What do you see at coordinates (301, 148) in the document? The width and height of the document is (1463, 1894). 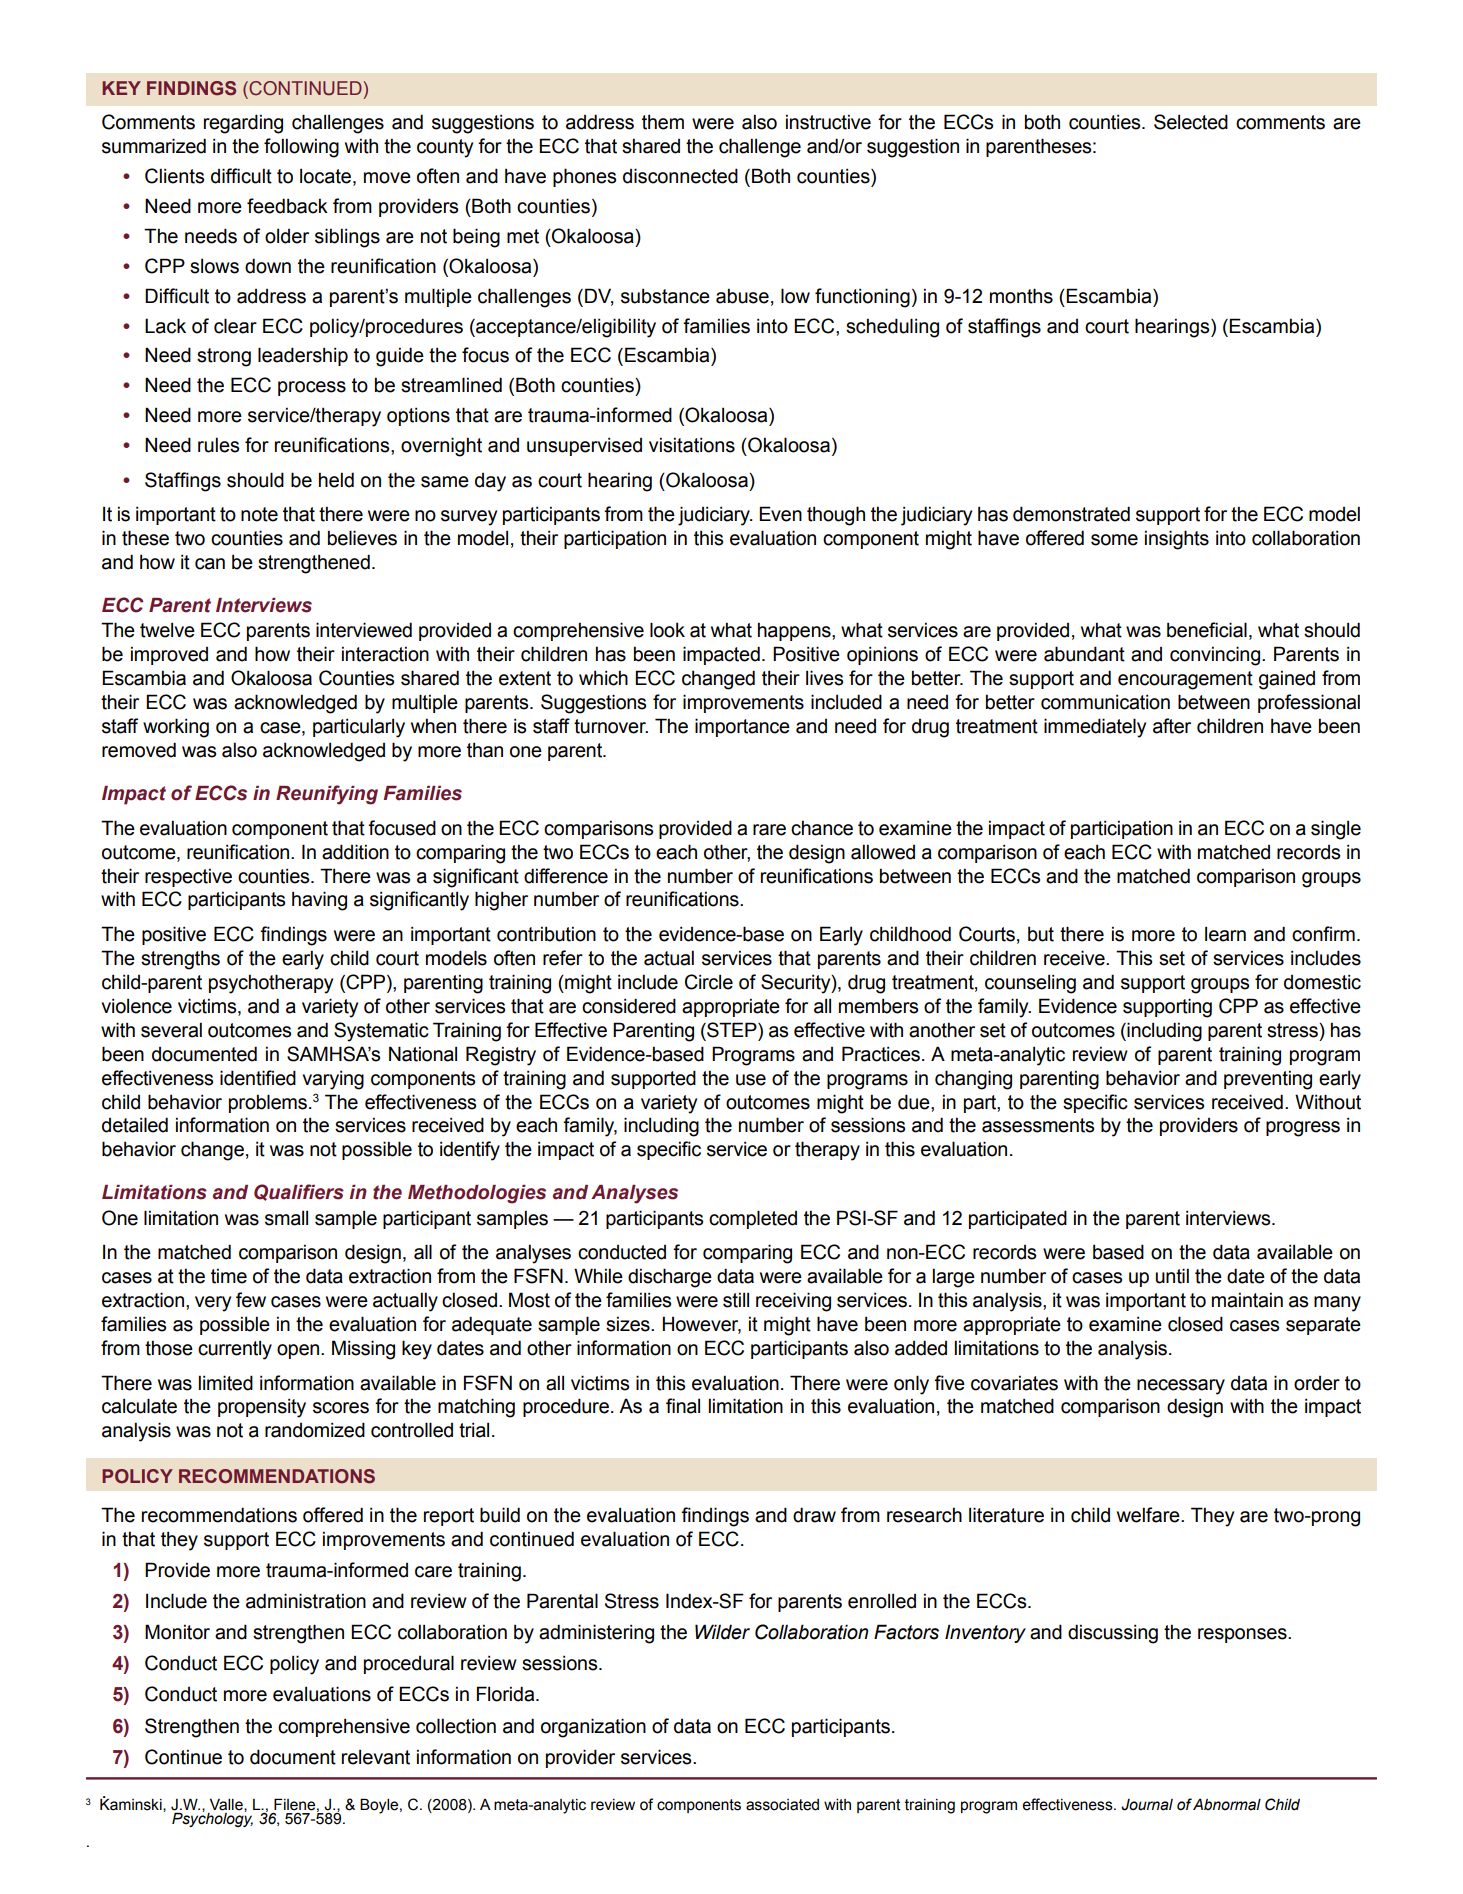 I see `following` at bounding box center [301, 148].
